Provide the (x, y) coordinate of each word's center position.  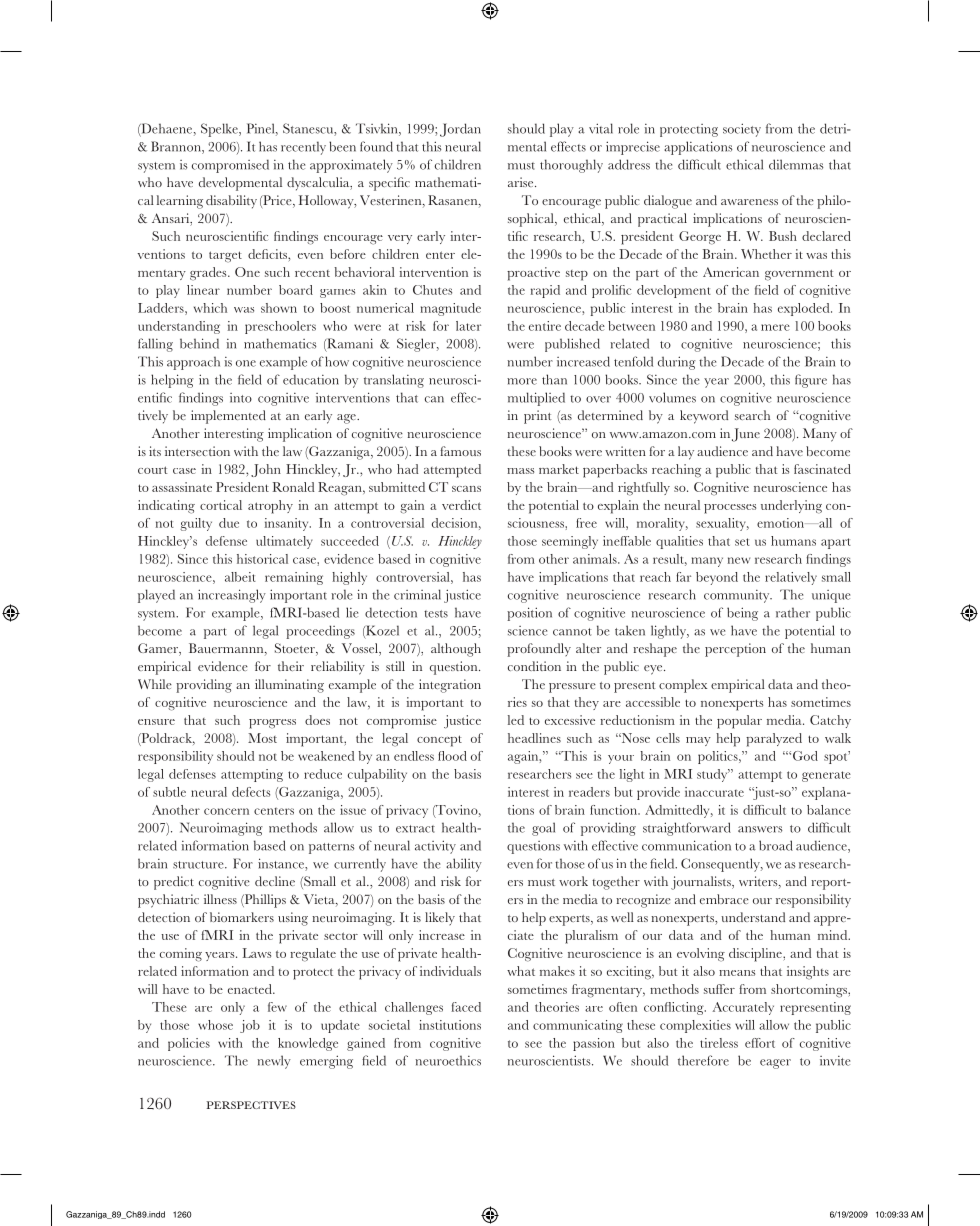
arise (522, 182)
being (742, 614)
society (742, 130)
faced (466, 1007)
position (529, 614)
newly (274, 1062)
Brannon (177, 147)
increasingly (232, 596)
